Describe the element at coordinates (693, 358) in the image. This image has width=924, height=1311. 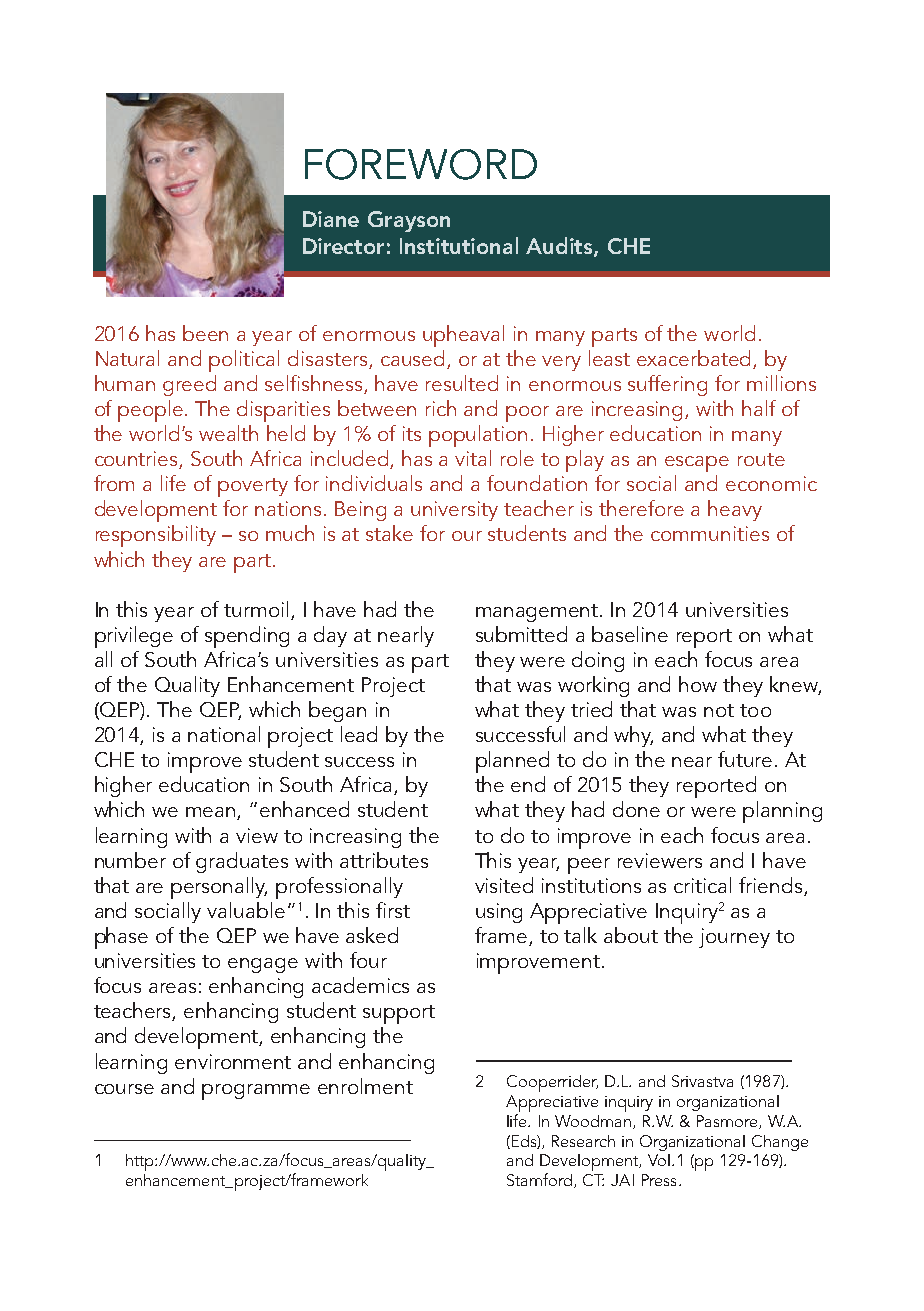
I see `exacerbated` at that location.
